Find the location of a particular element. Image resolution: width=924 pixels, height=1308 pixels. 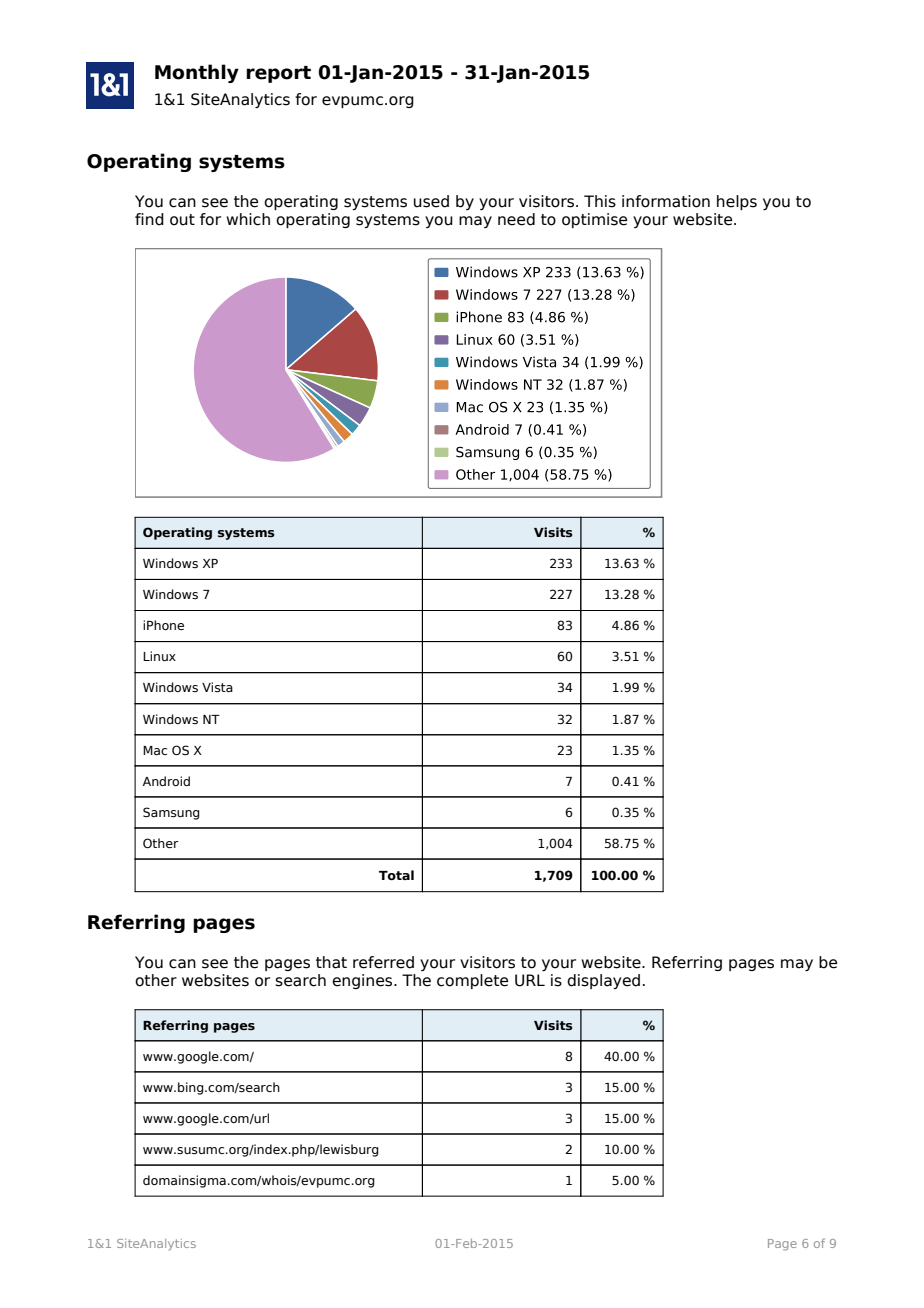

used is located at coordinates (431, 201).
